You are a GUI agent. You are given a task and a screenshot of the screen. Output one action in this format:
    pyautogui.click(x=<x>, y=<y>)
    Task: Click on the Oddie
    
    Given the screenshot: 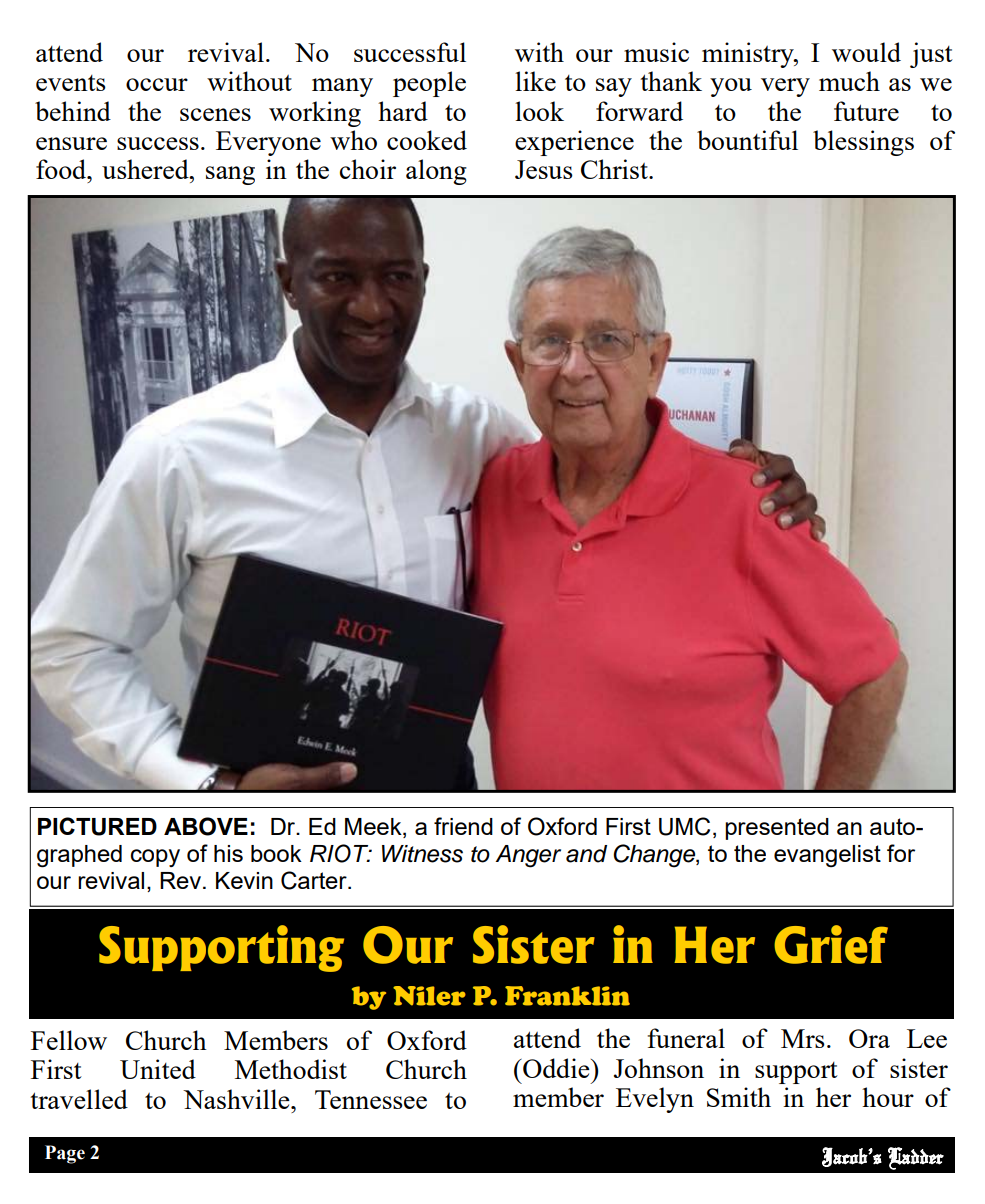 What is the action you would take?
    pyautogui.click(x=556, y=1068)
